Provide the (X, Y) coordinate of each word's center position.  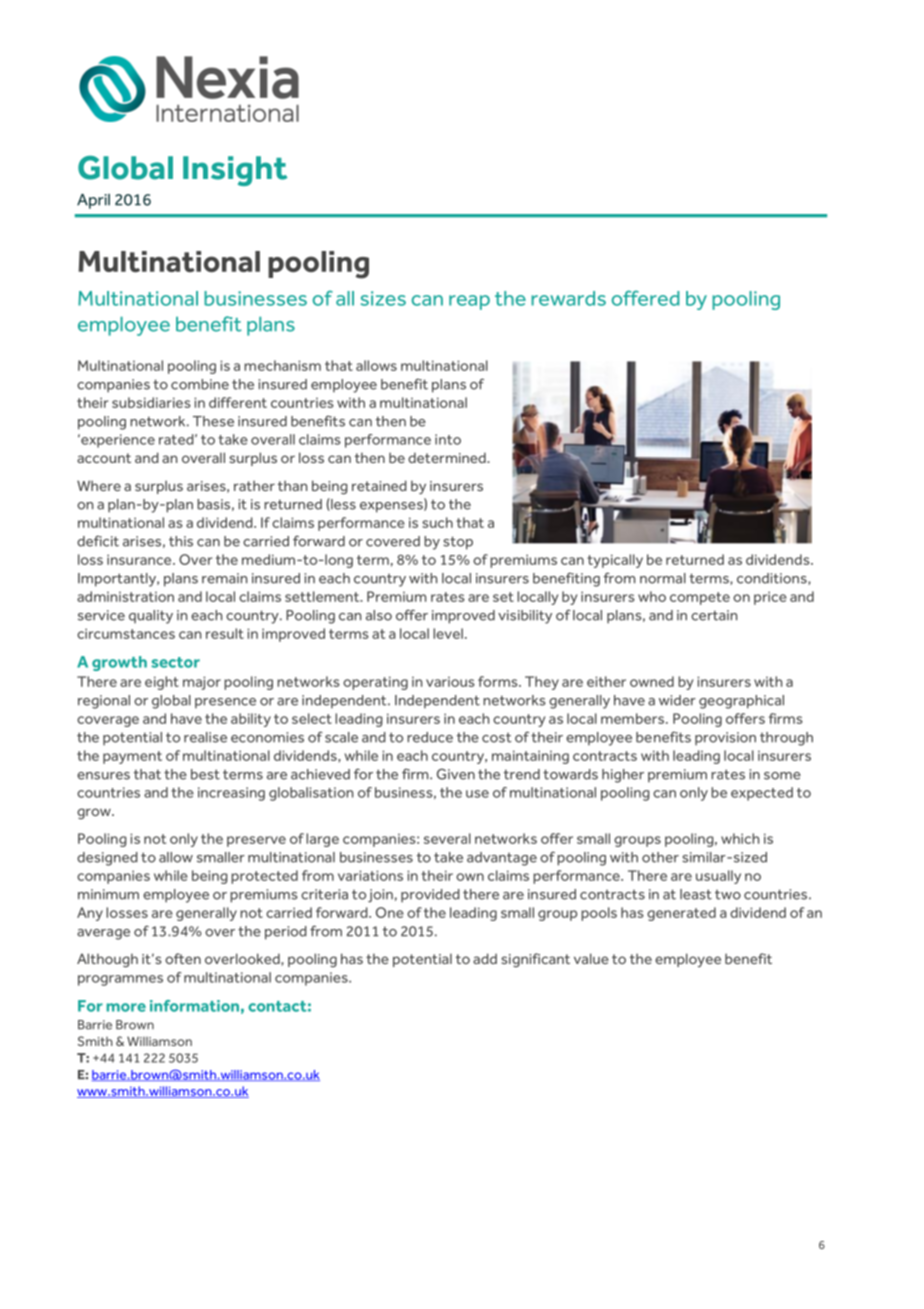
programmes (120, 980)
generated (681, 914)
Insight (235, 171)
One (390, 912)
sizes (383, 298)
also (379, 615)
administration (125, 596)
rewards (568, 298)
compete (700, 598)
